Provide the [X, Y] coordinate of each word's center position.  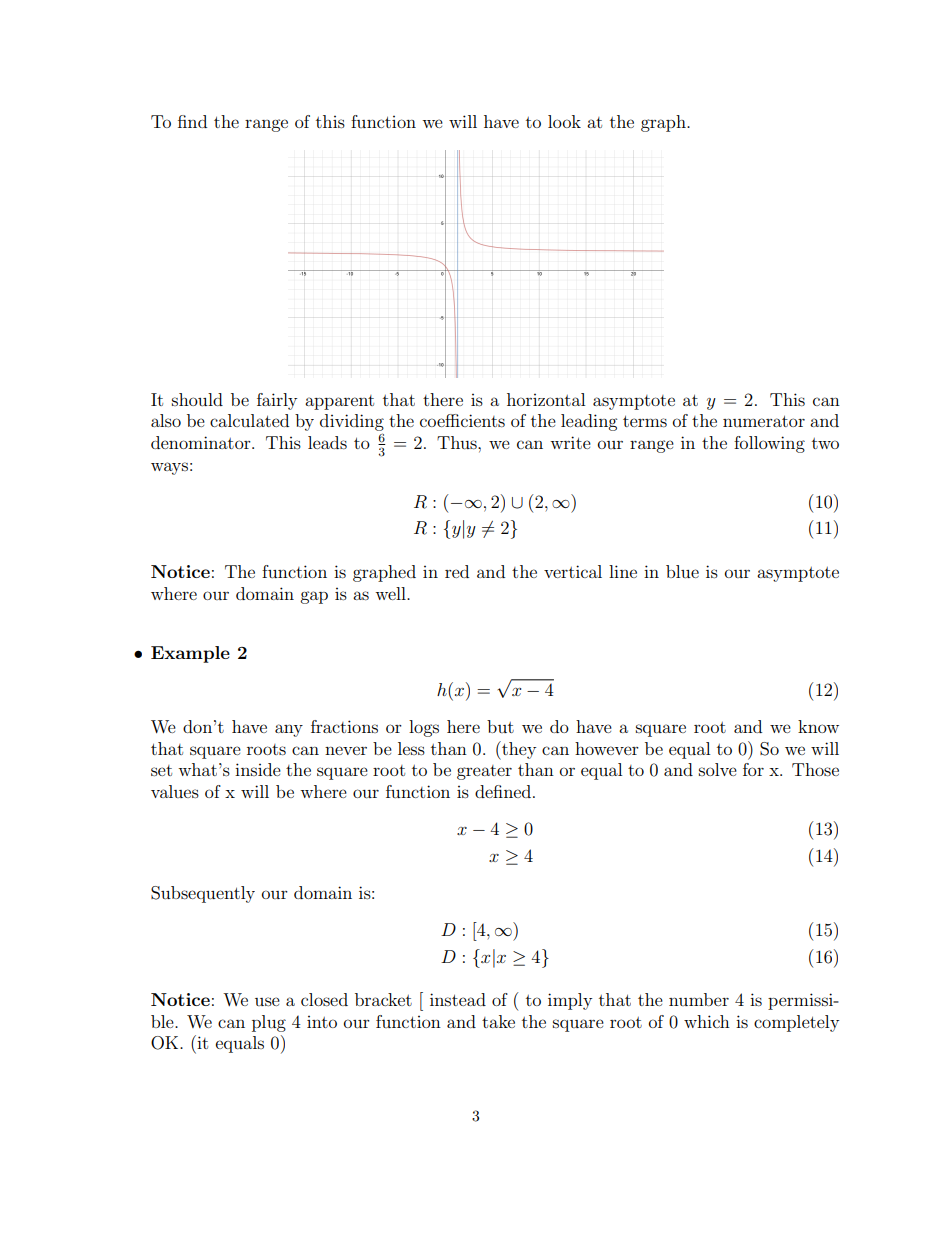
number [699, 999]
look [564, 121]
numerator [764, 421]
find [192, 121]
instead [458, 999]
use [267, 1001]
